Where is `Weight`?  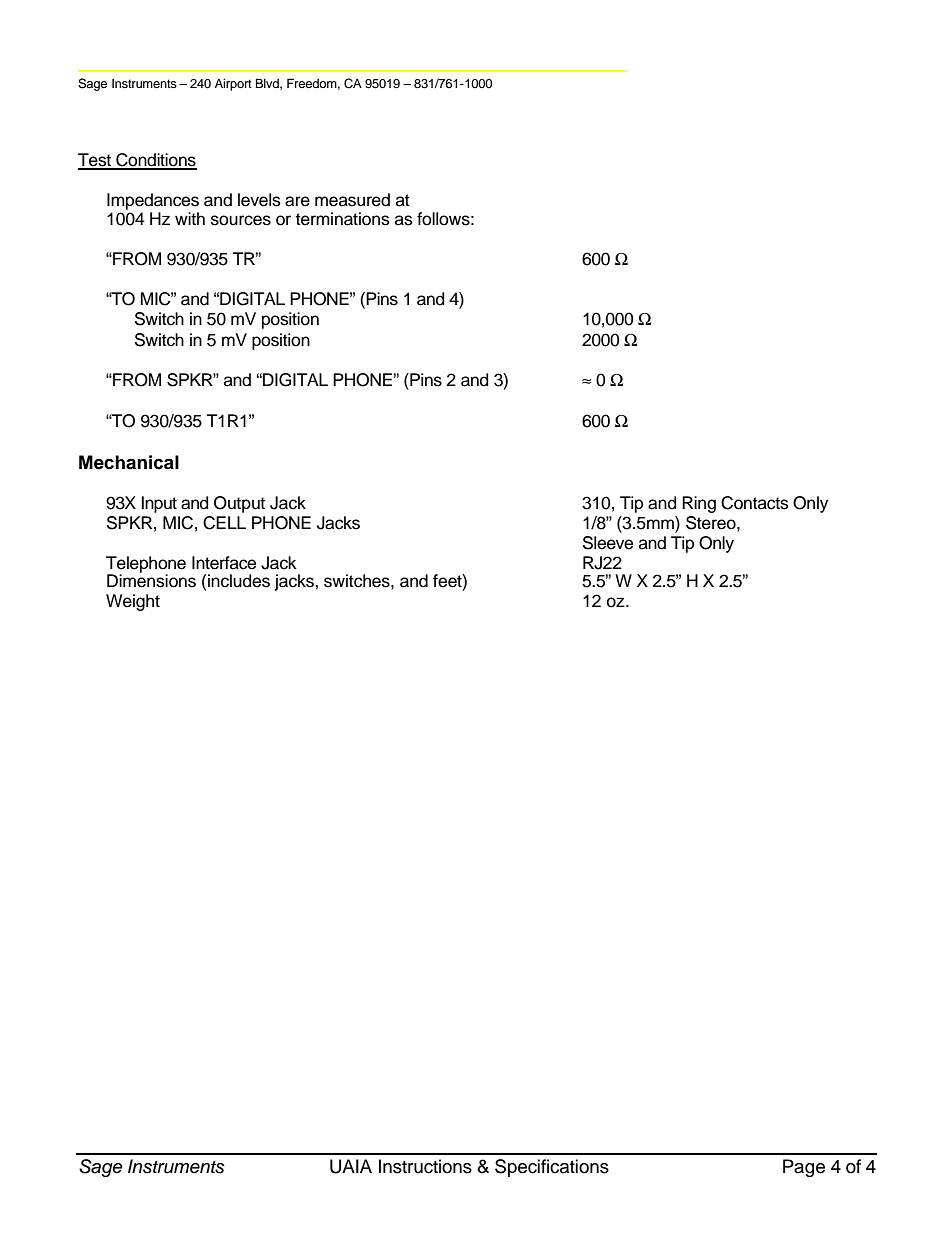
Weight is located at coordinates (133, 602).
